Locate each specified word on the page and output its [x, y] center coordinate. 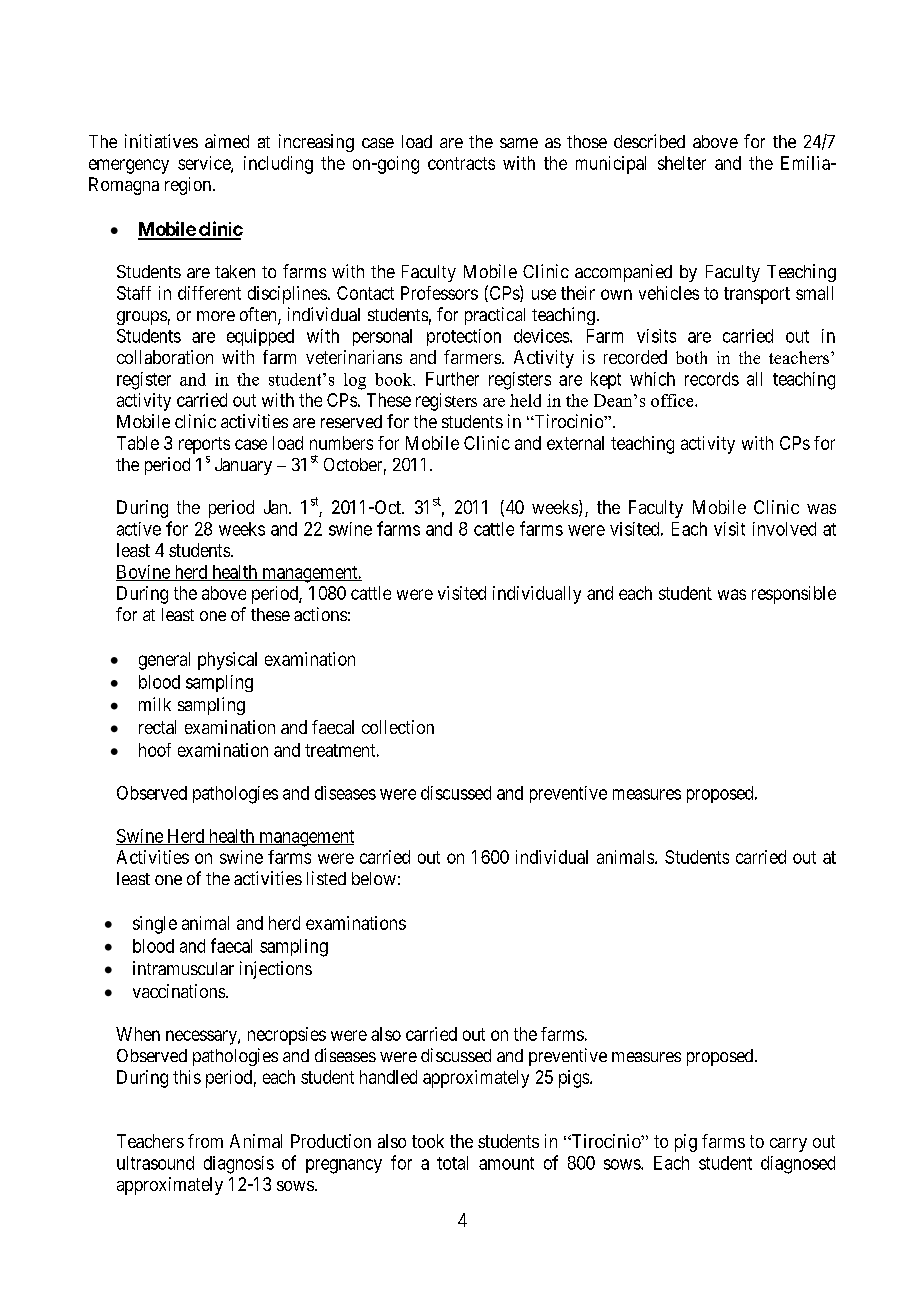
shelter [682, 163]
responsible [794, 595]
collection [398, 727]
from [205, 1141]
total [452, 1163]
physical [227, 661]
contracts [461, 163]
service [205, 164]
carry [788, 1145]
